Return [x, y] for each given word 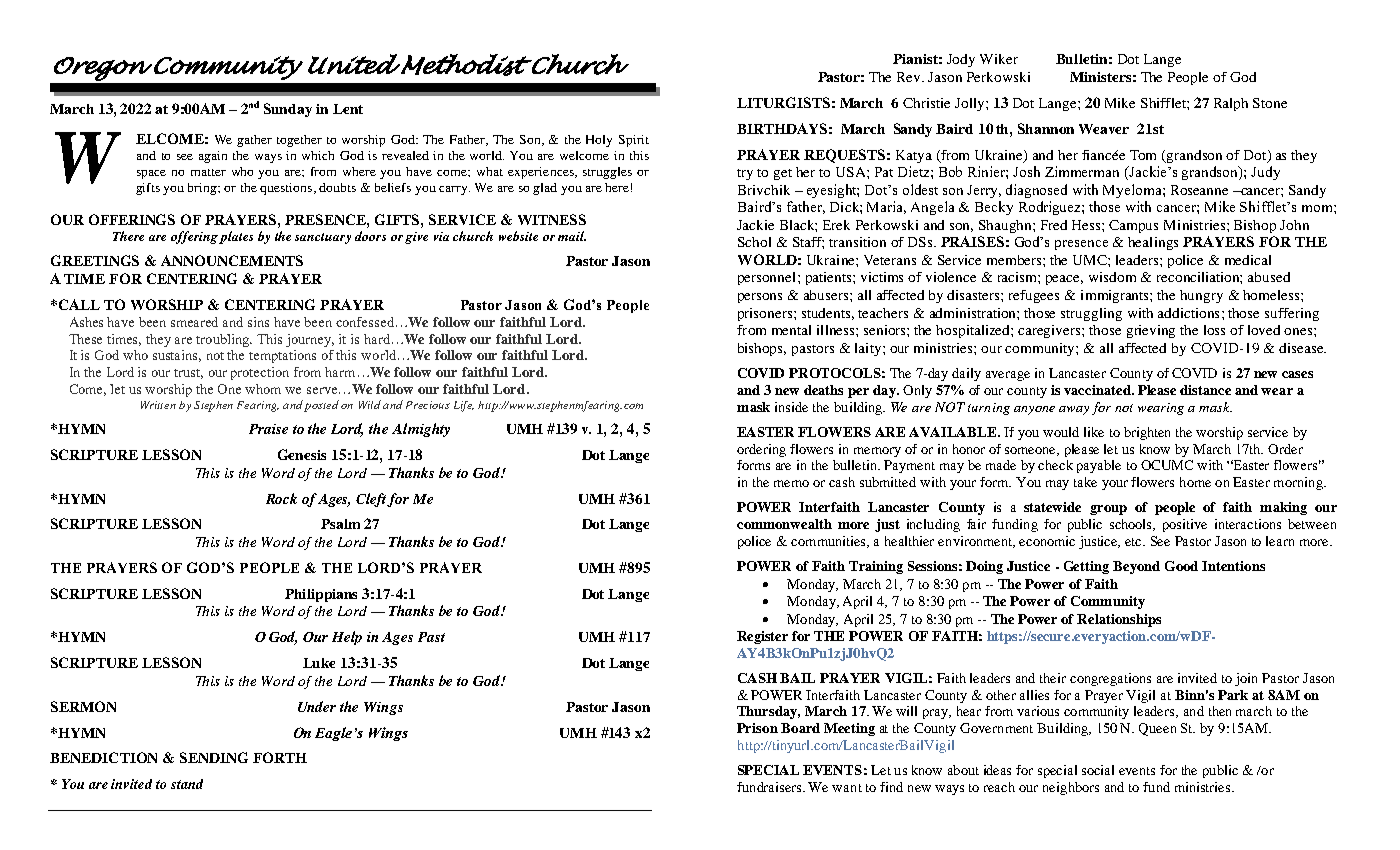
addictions [1188, 313]
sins [258, 322]
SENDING [214, 757]
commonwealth [784, 524]
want [847, 788]
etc [1135, 542]
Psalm [340, 524]
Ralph [1231, 104]
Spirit [634, 141]
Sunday [288, 110]
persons [760, 298]
